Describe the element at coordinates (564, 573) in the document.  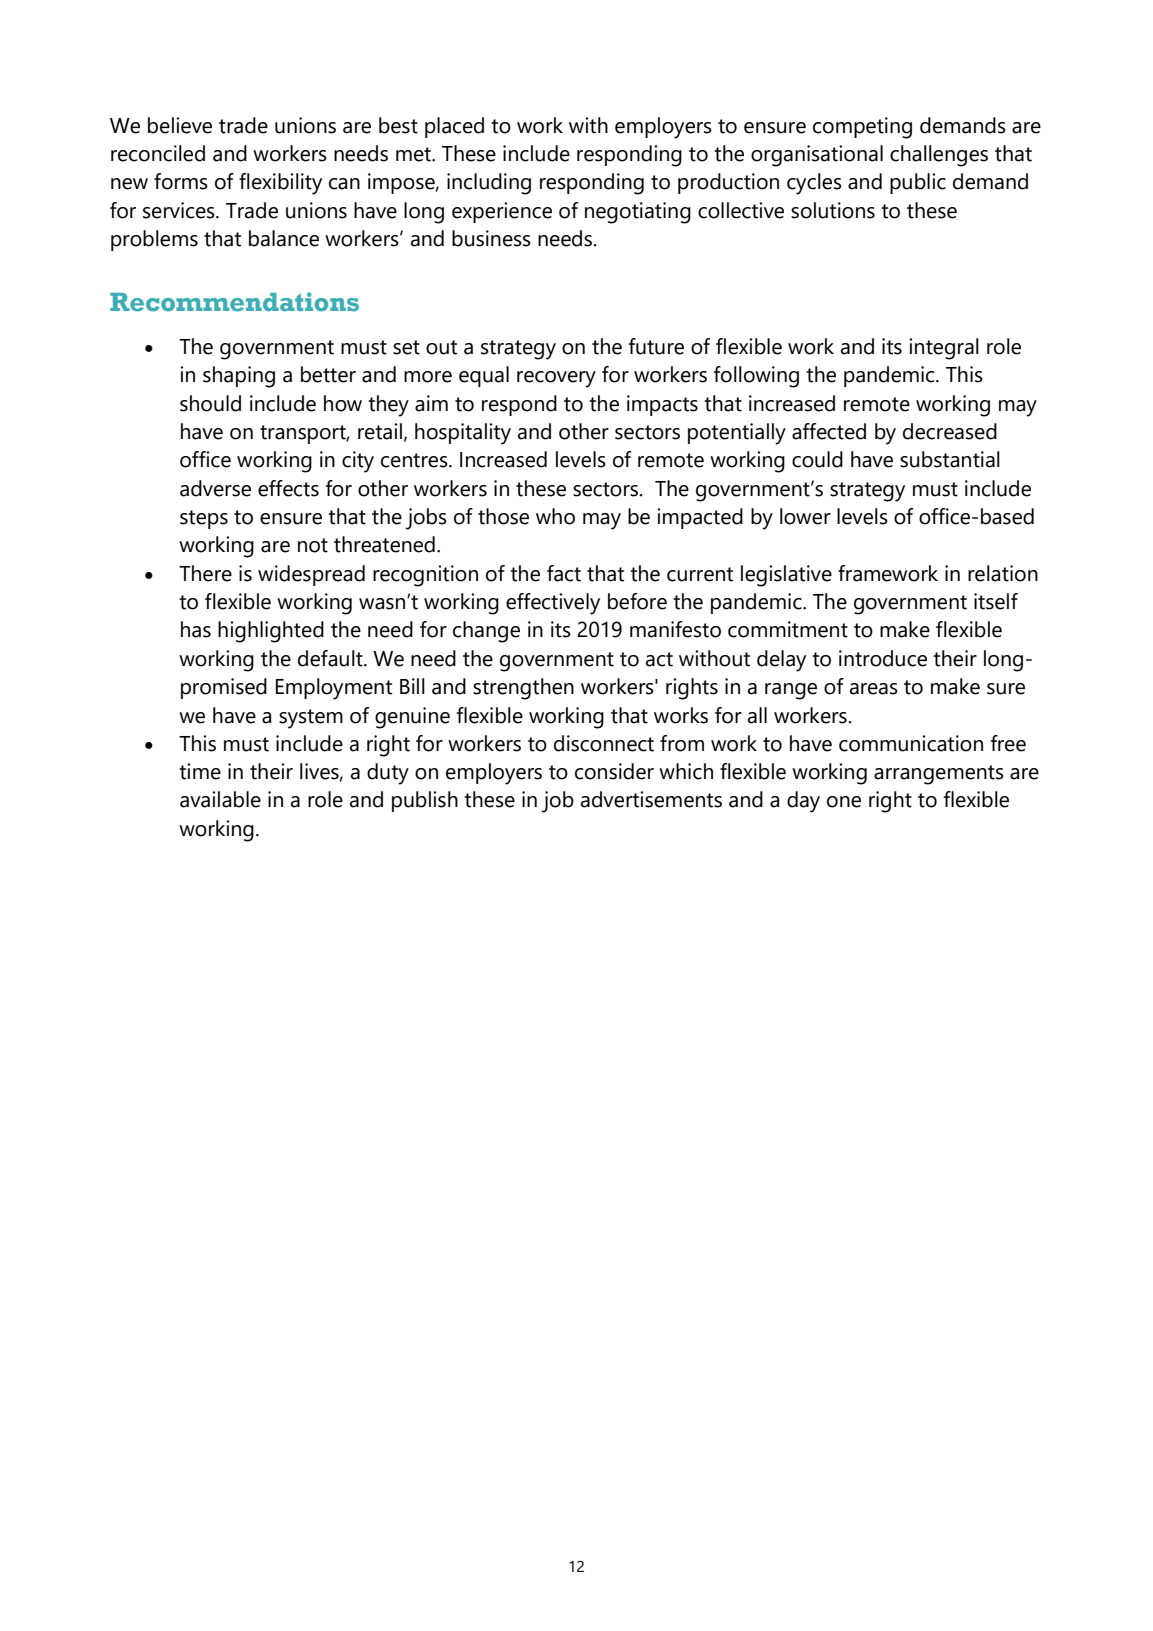
I see `fact` at that location.
